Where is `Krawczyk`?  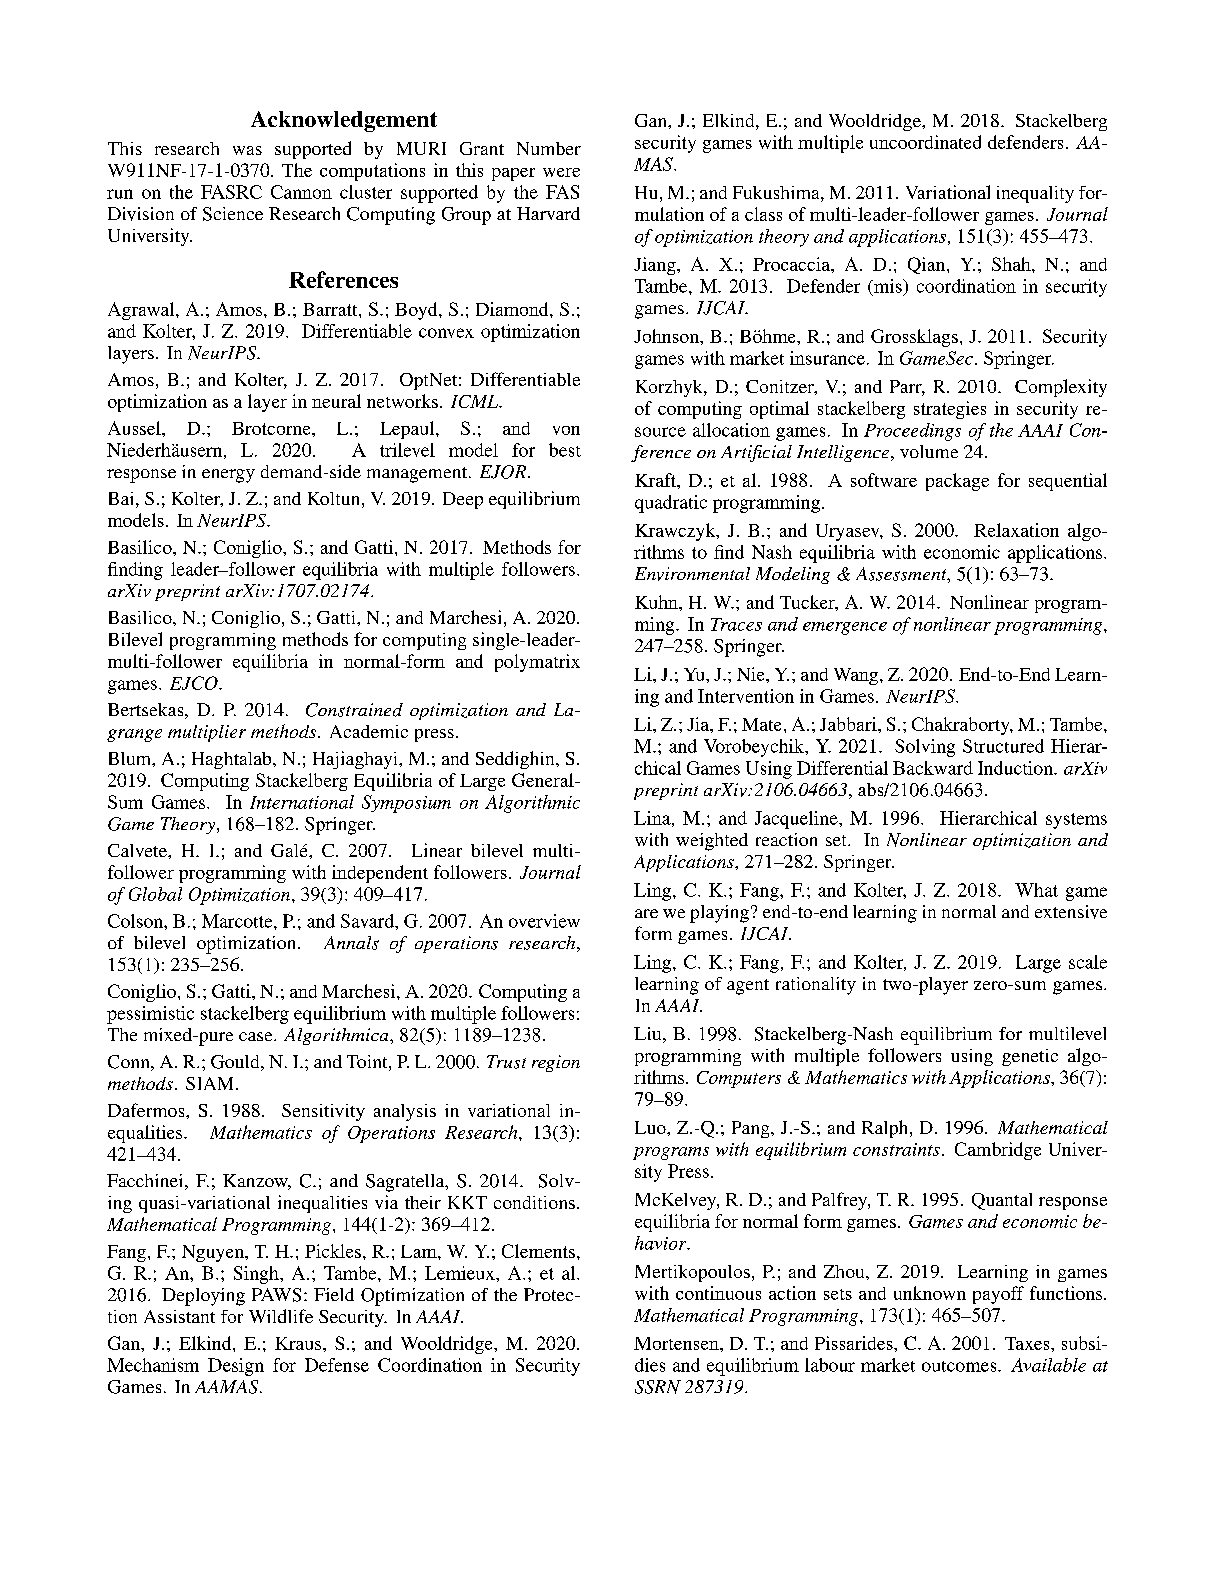 Krawczyk is located at coordinates (676, 532).
